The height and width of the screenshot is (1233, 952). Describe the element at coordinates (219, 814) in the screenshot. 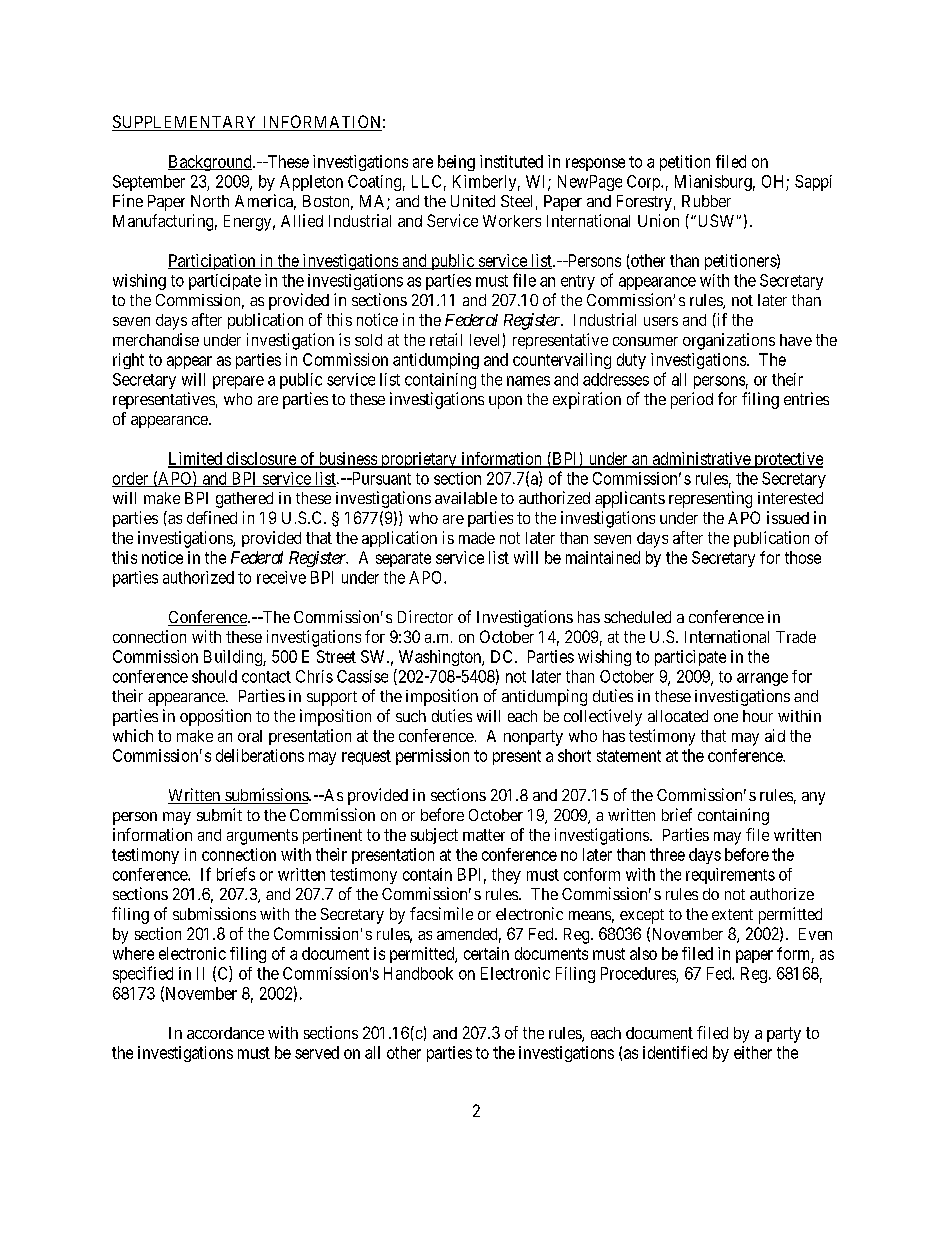

I see `submit` at that location.
